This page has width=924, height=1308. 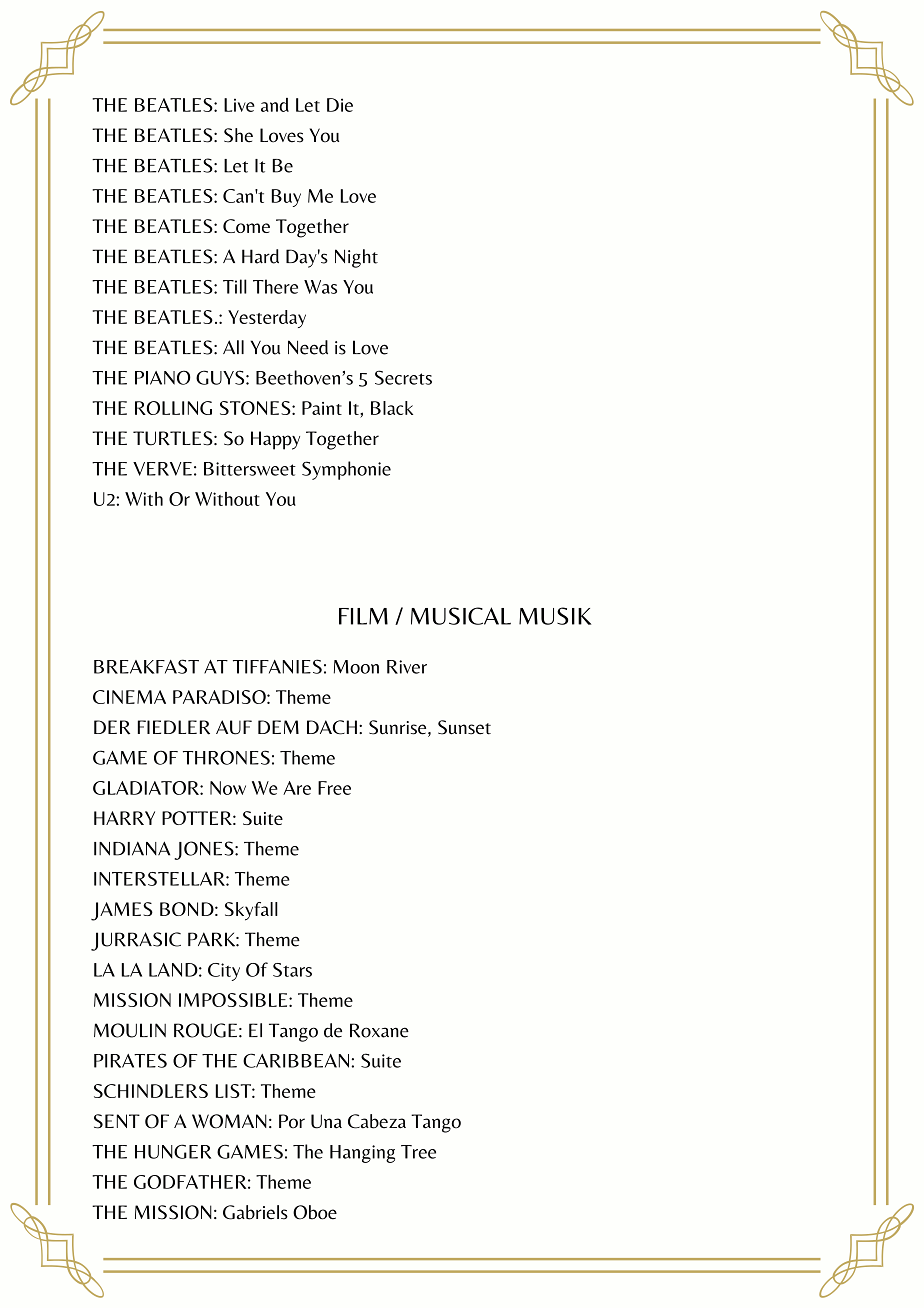 I want to click on Die, so click(x=340, y=105).
